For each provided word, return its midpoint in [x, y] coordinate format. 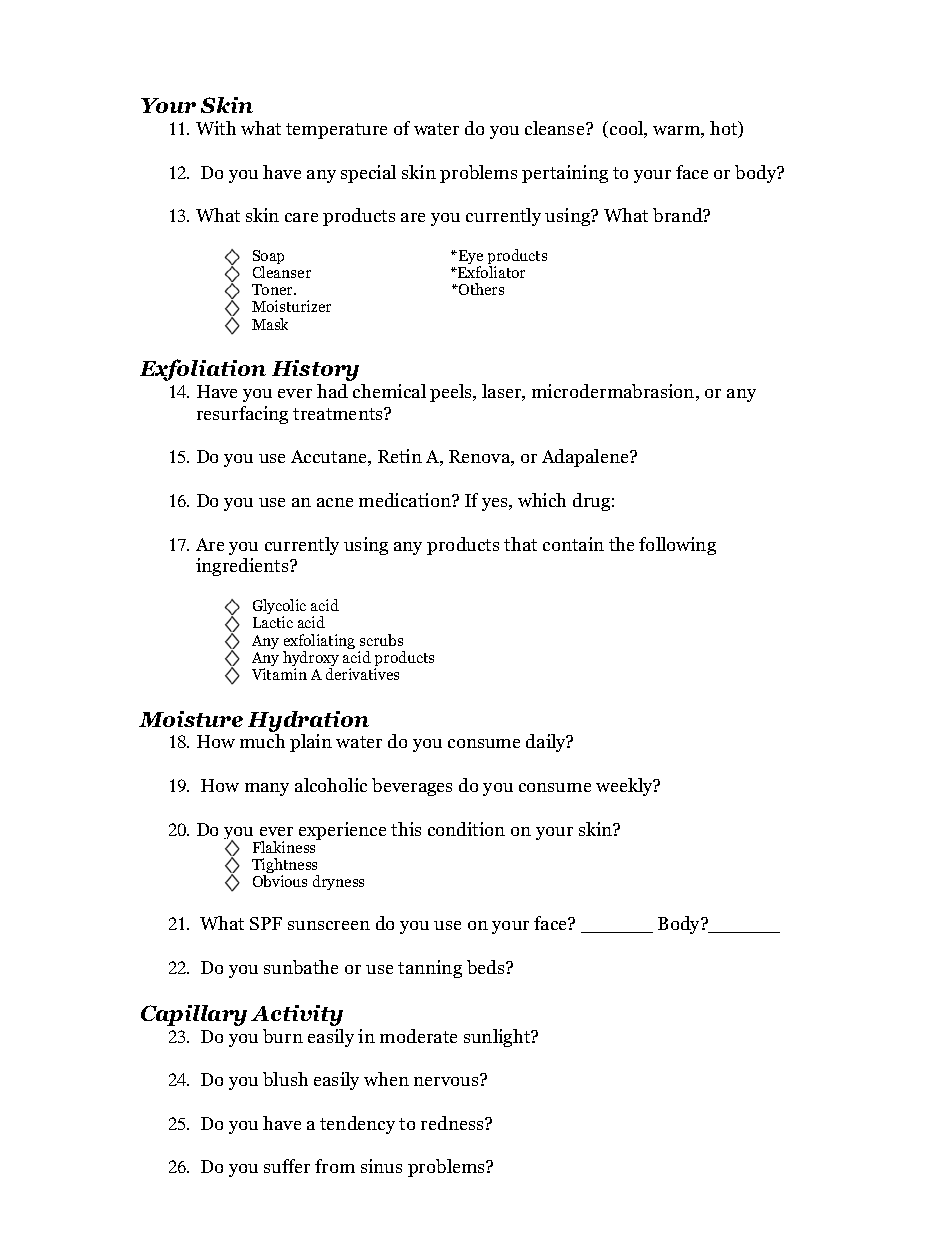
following [677, 546]
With [216, 128]
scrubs [381, 640]
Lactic [273, 622]
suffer [287, 1166]
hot [725, 129]
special [368, 174]
